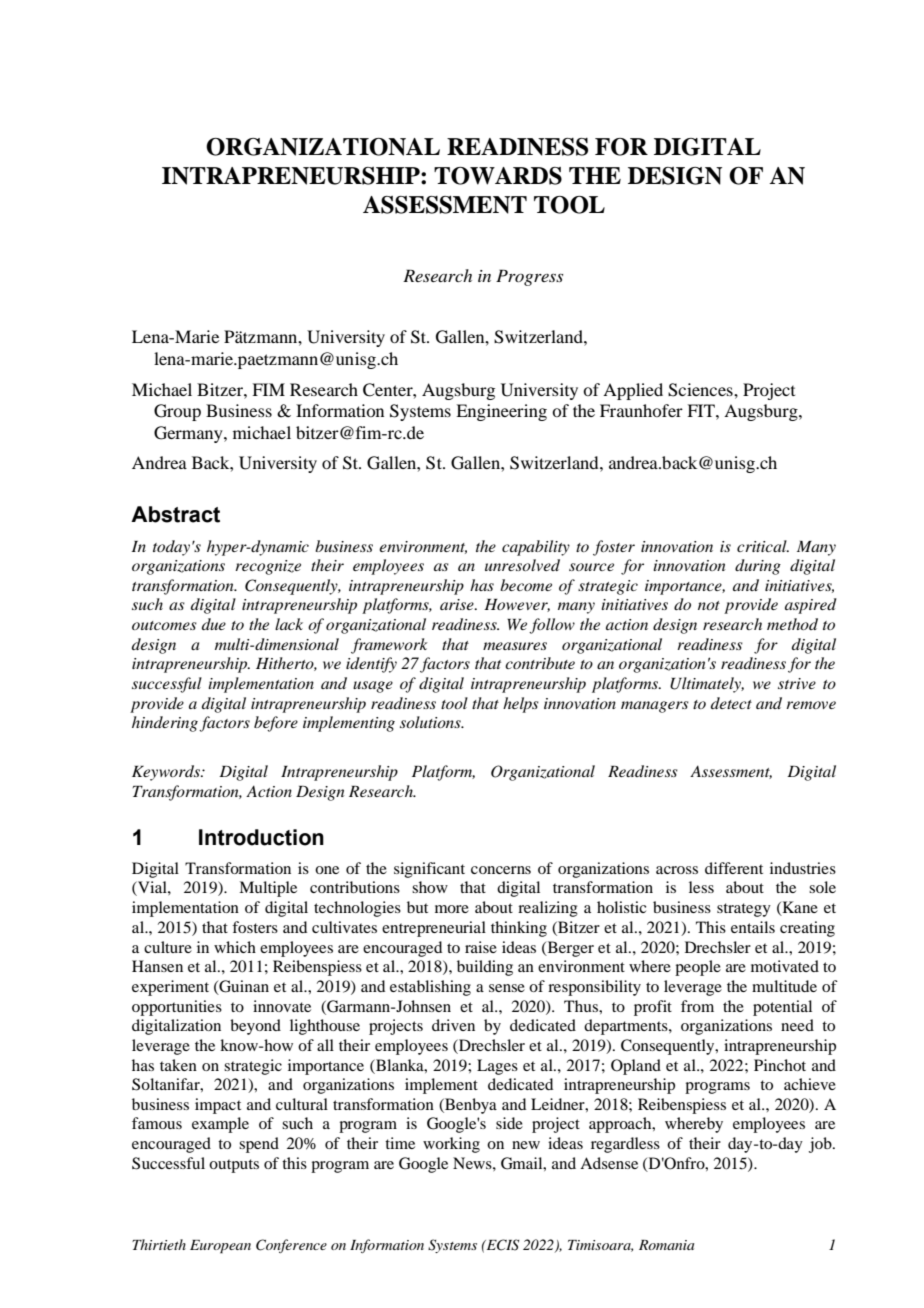 The image size is (924, 1308). I want to click on Sciences, so click(701, 390).
